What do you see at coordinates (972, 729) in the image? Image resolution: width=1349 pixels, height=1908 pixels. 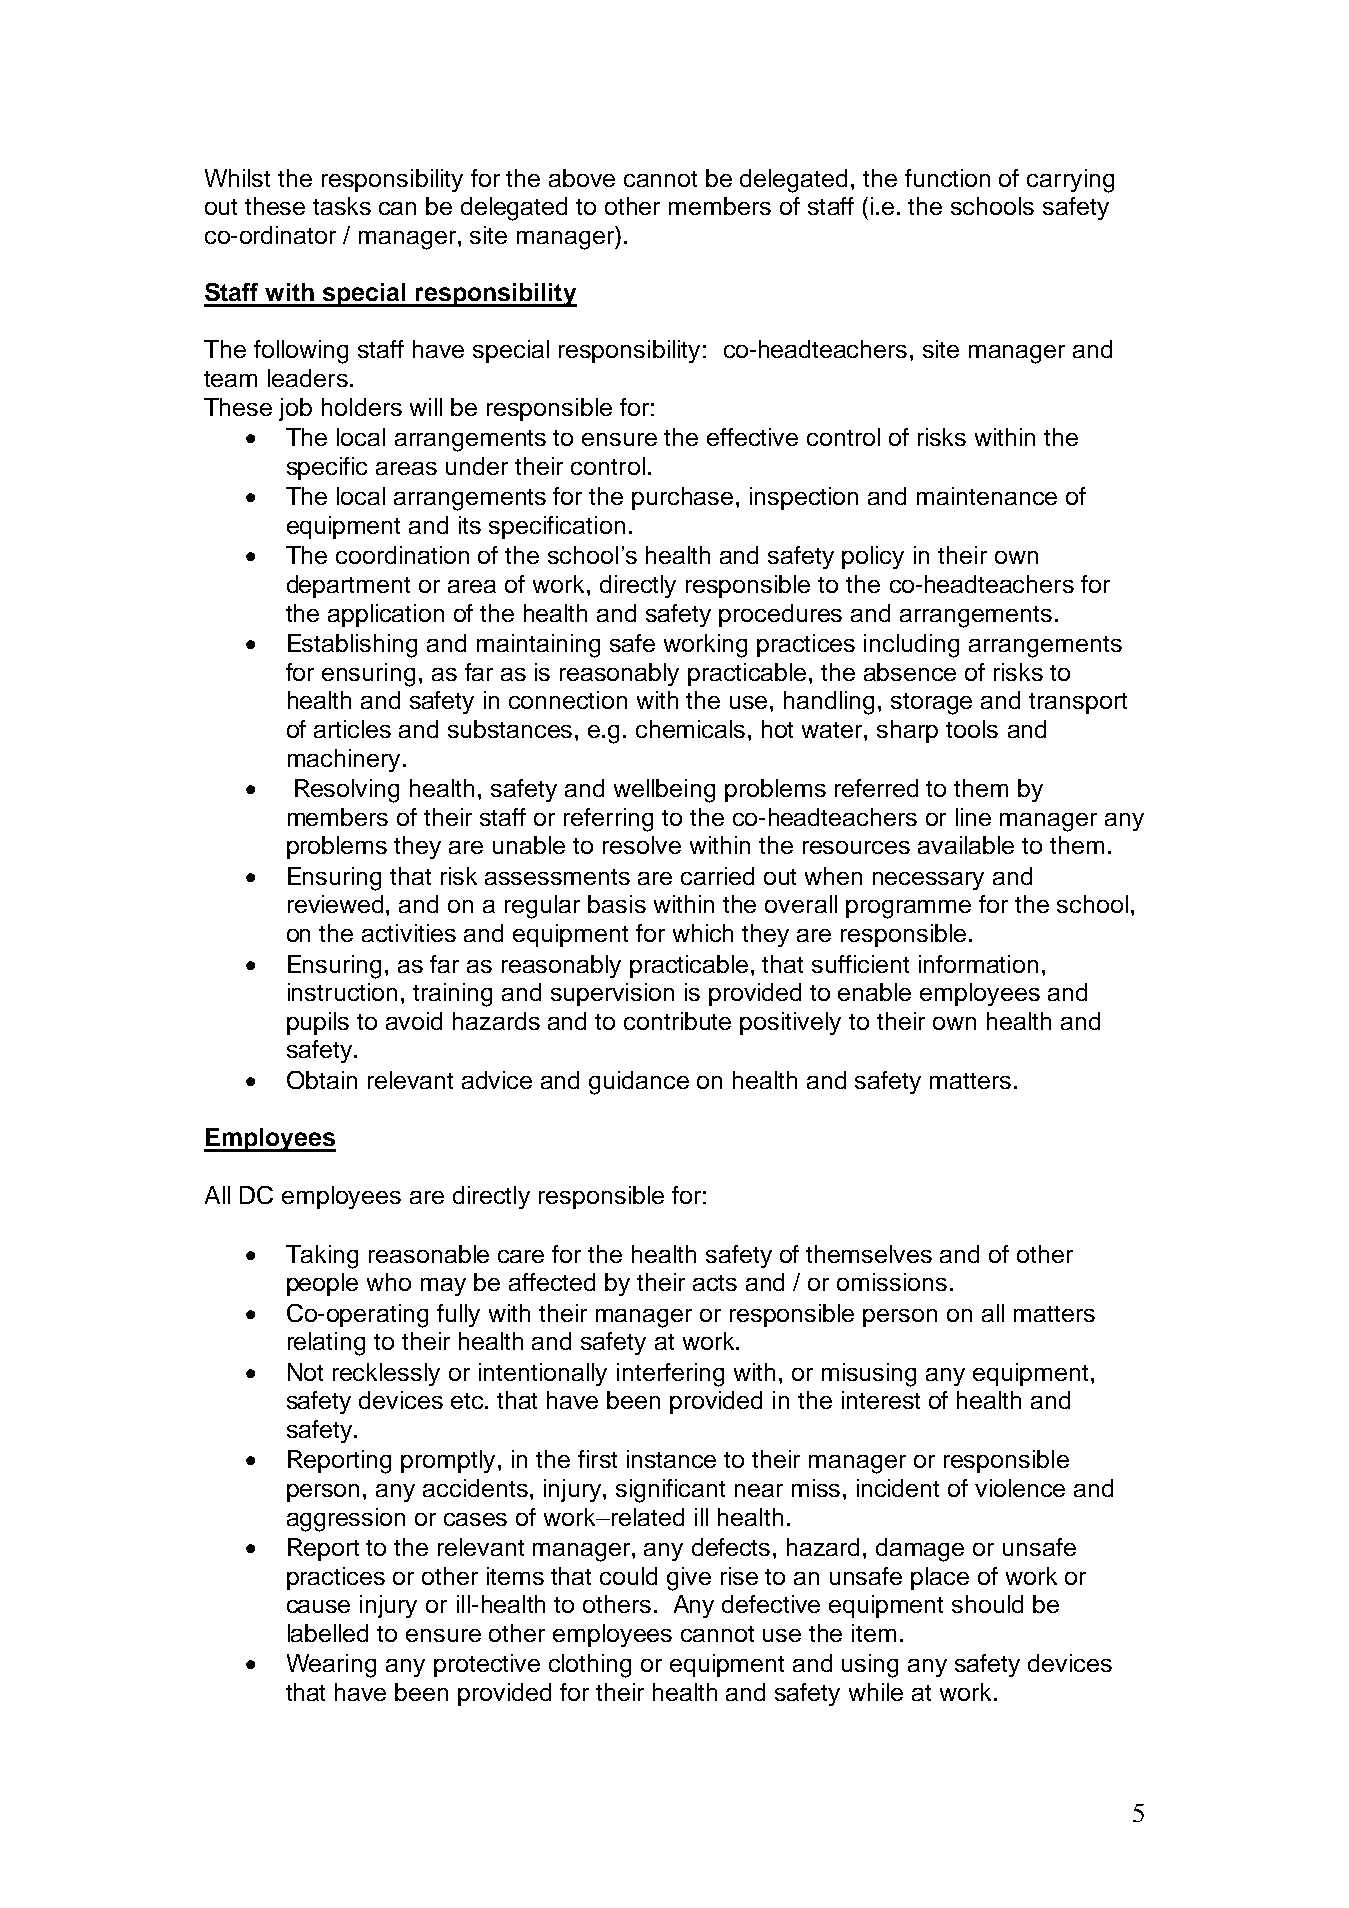 I see `tools` at bounding box center [972, 729].
